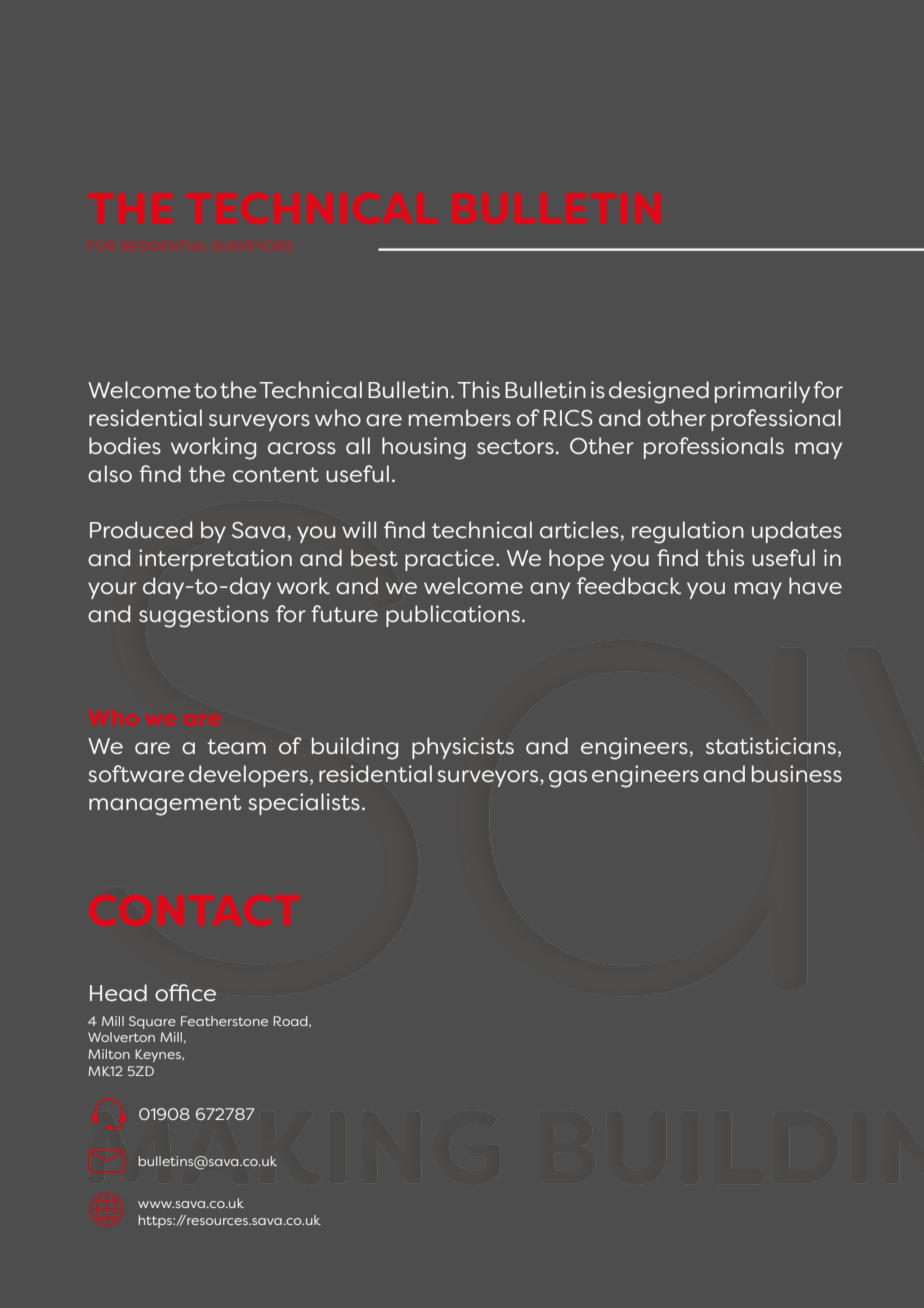 Image resolution: width=924 pixels, height=1308 pixels. Describe the element at coordinates (463, 748) in the image. I see `physicists` at that location.
